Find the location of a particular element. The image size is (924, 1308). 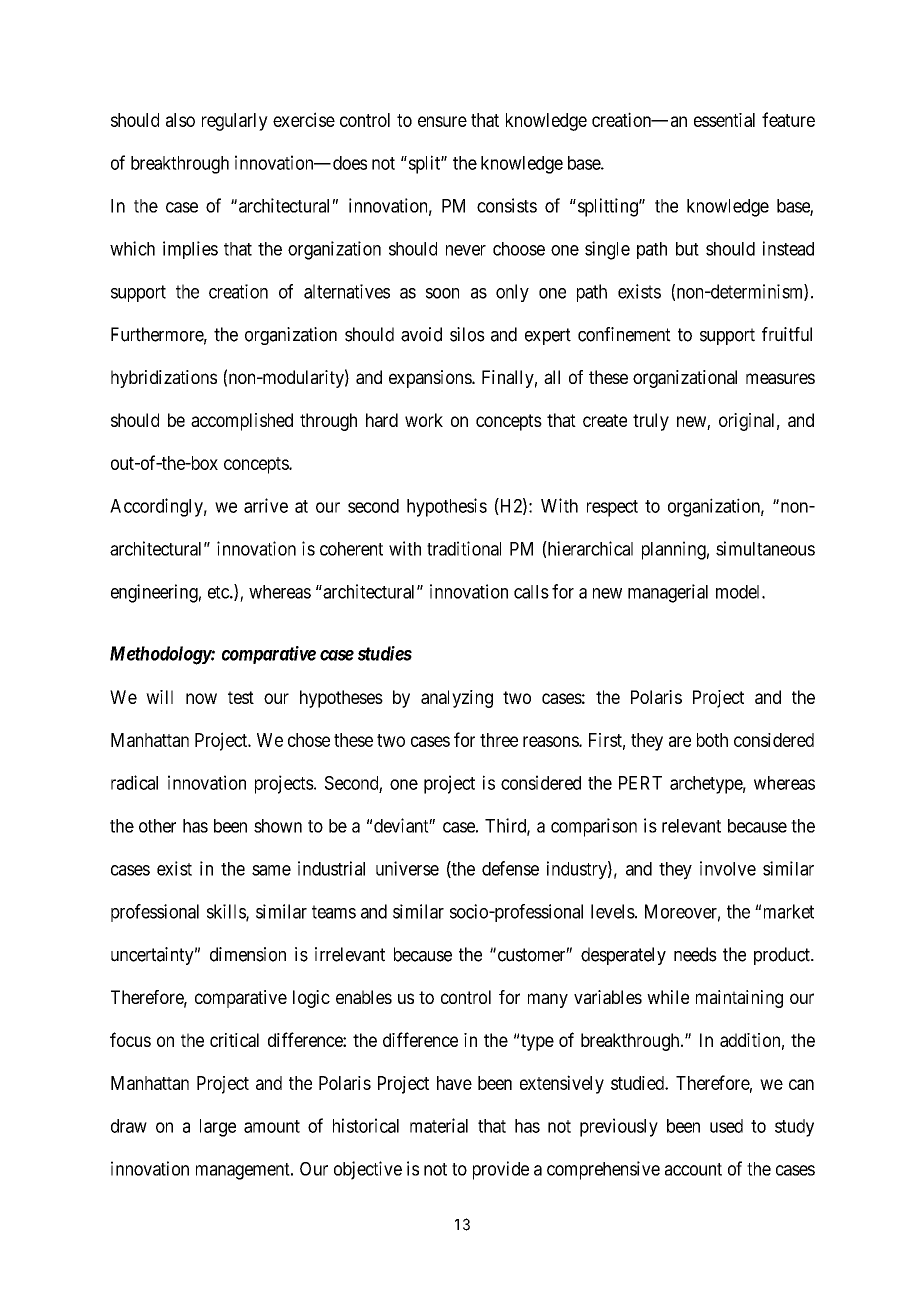

large is located at coordinates (218, 1128).
